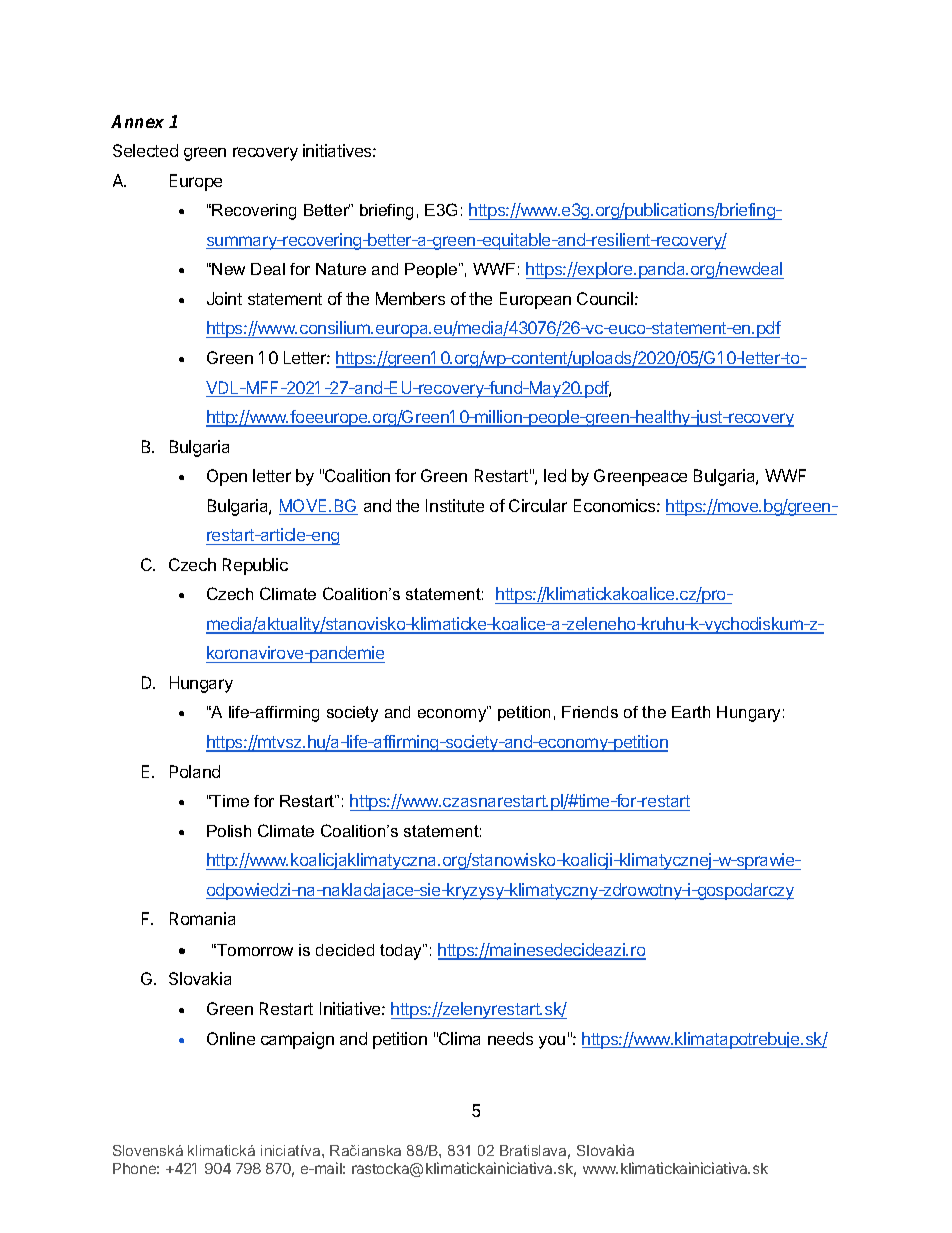  Describe the element at coordinates (145, 150) in the screenshot. I see `Selected` at that location.
